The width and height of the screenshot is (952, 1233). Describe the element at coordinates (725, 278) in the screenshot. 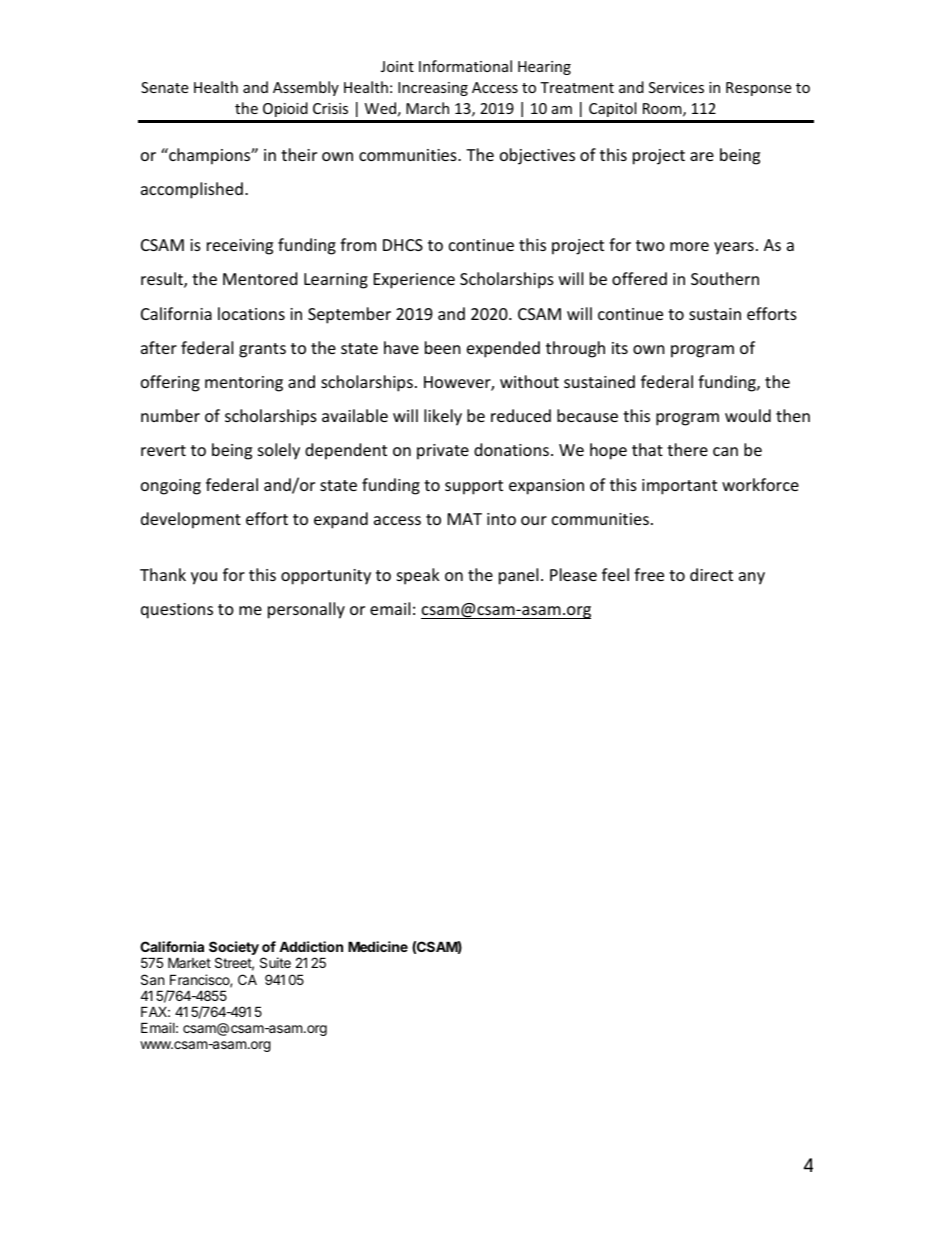

I see `Southern` at that location.
